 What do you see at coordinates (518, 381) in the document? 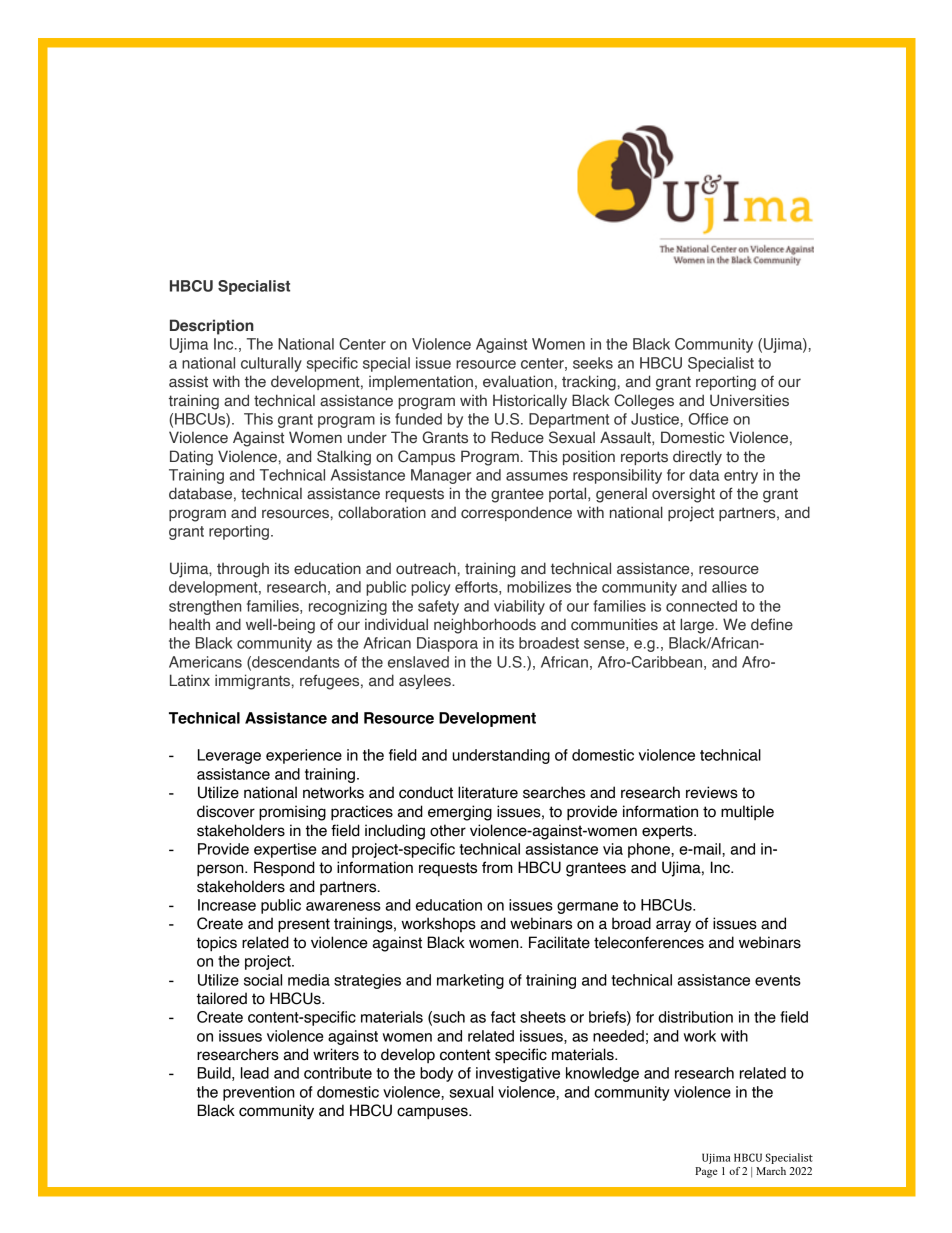
I see `evaluation` at bounding box center [518, 381].
